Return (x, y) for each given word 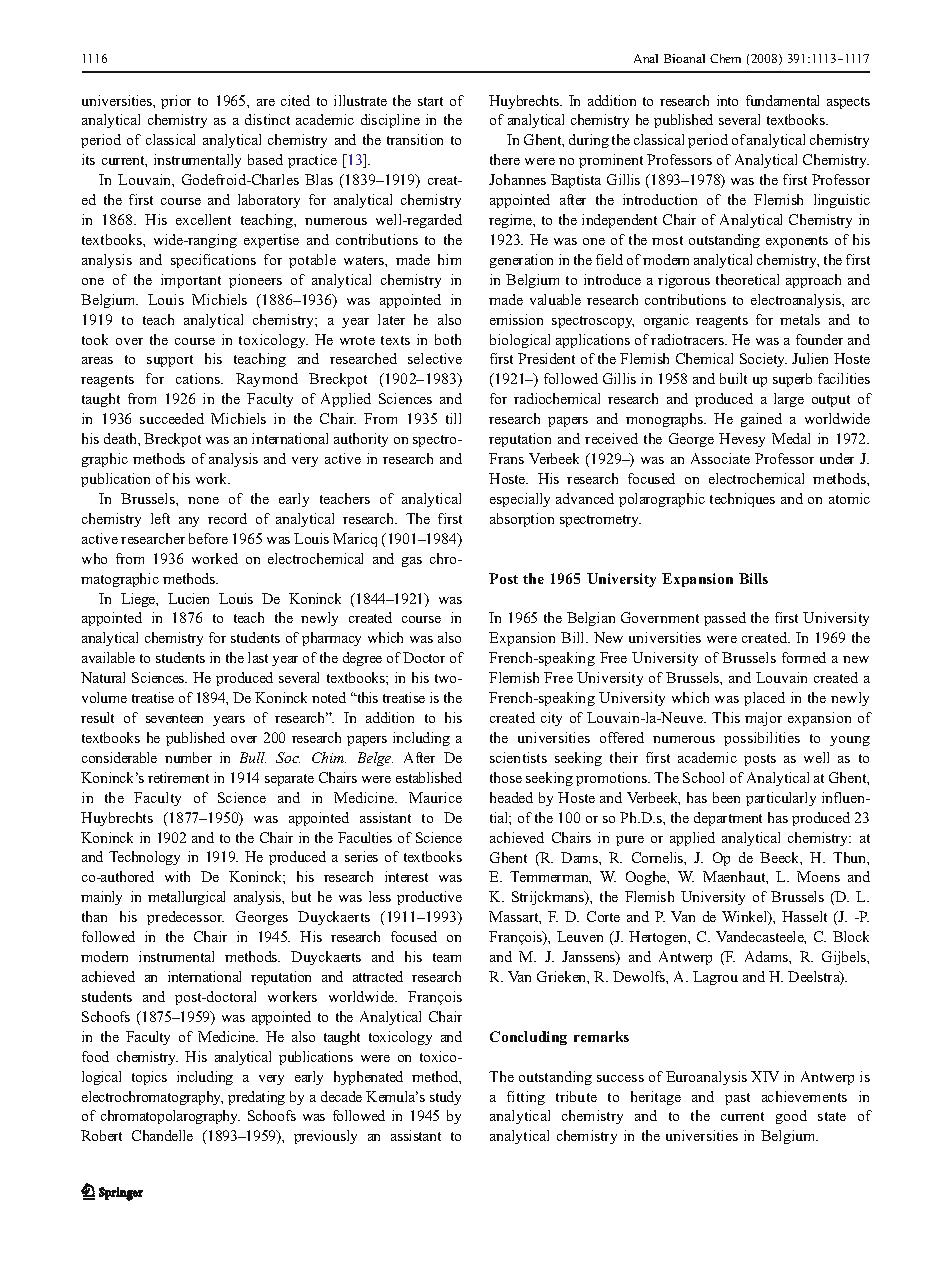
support (170, 361)
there (505, 159)
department (728, 819)
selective (435, 358)
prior (176, 102)
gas (412, 562)
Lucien (188, 598)
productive (429, 898)
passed (725, 619)
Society (763, 360)
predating (256, 1098)
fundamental (782, 100)
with (177, 876)
